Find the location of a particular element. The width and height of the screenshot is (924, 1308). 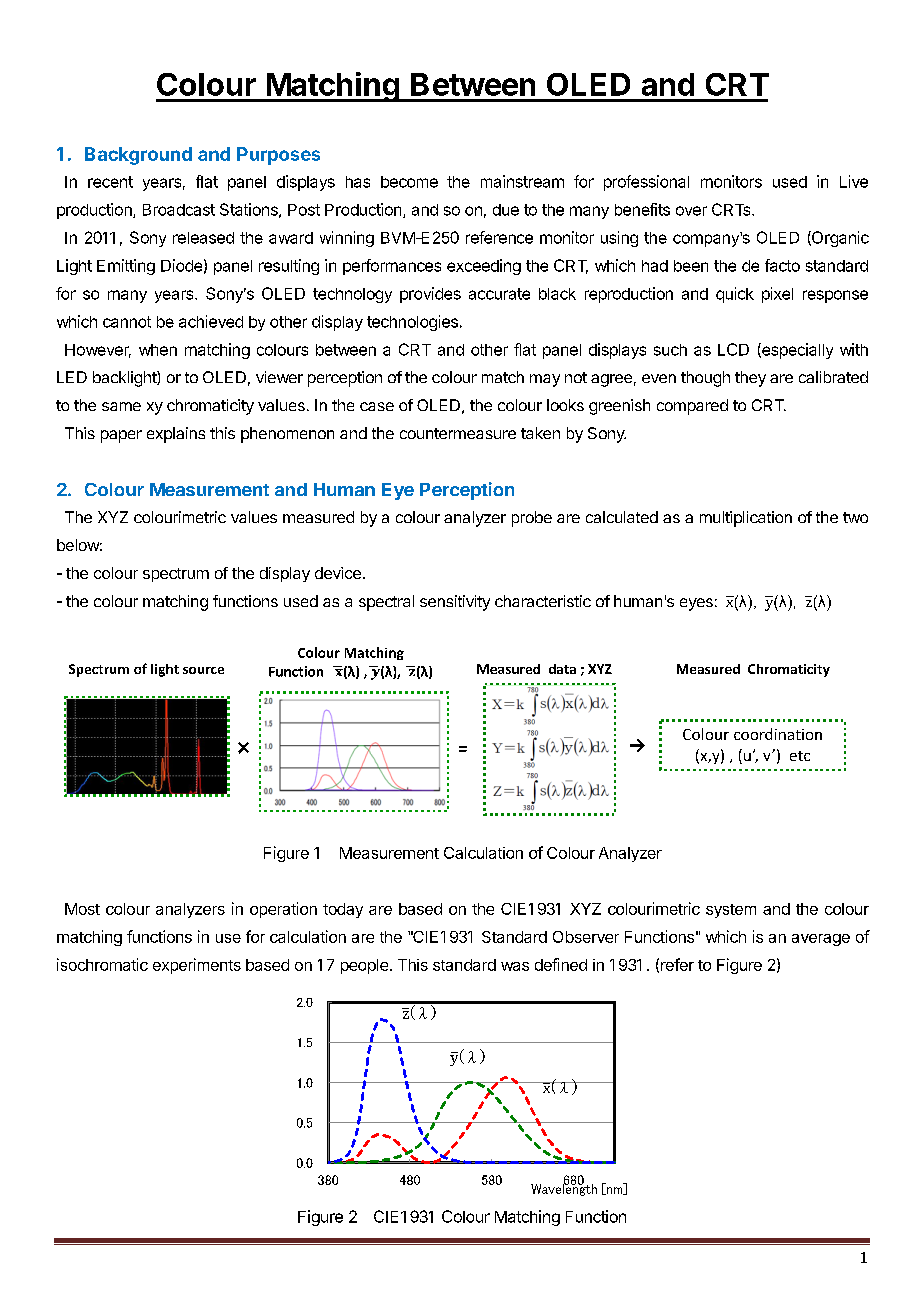

explains is located at coordinates (176, 435).
